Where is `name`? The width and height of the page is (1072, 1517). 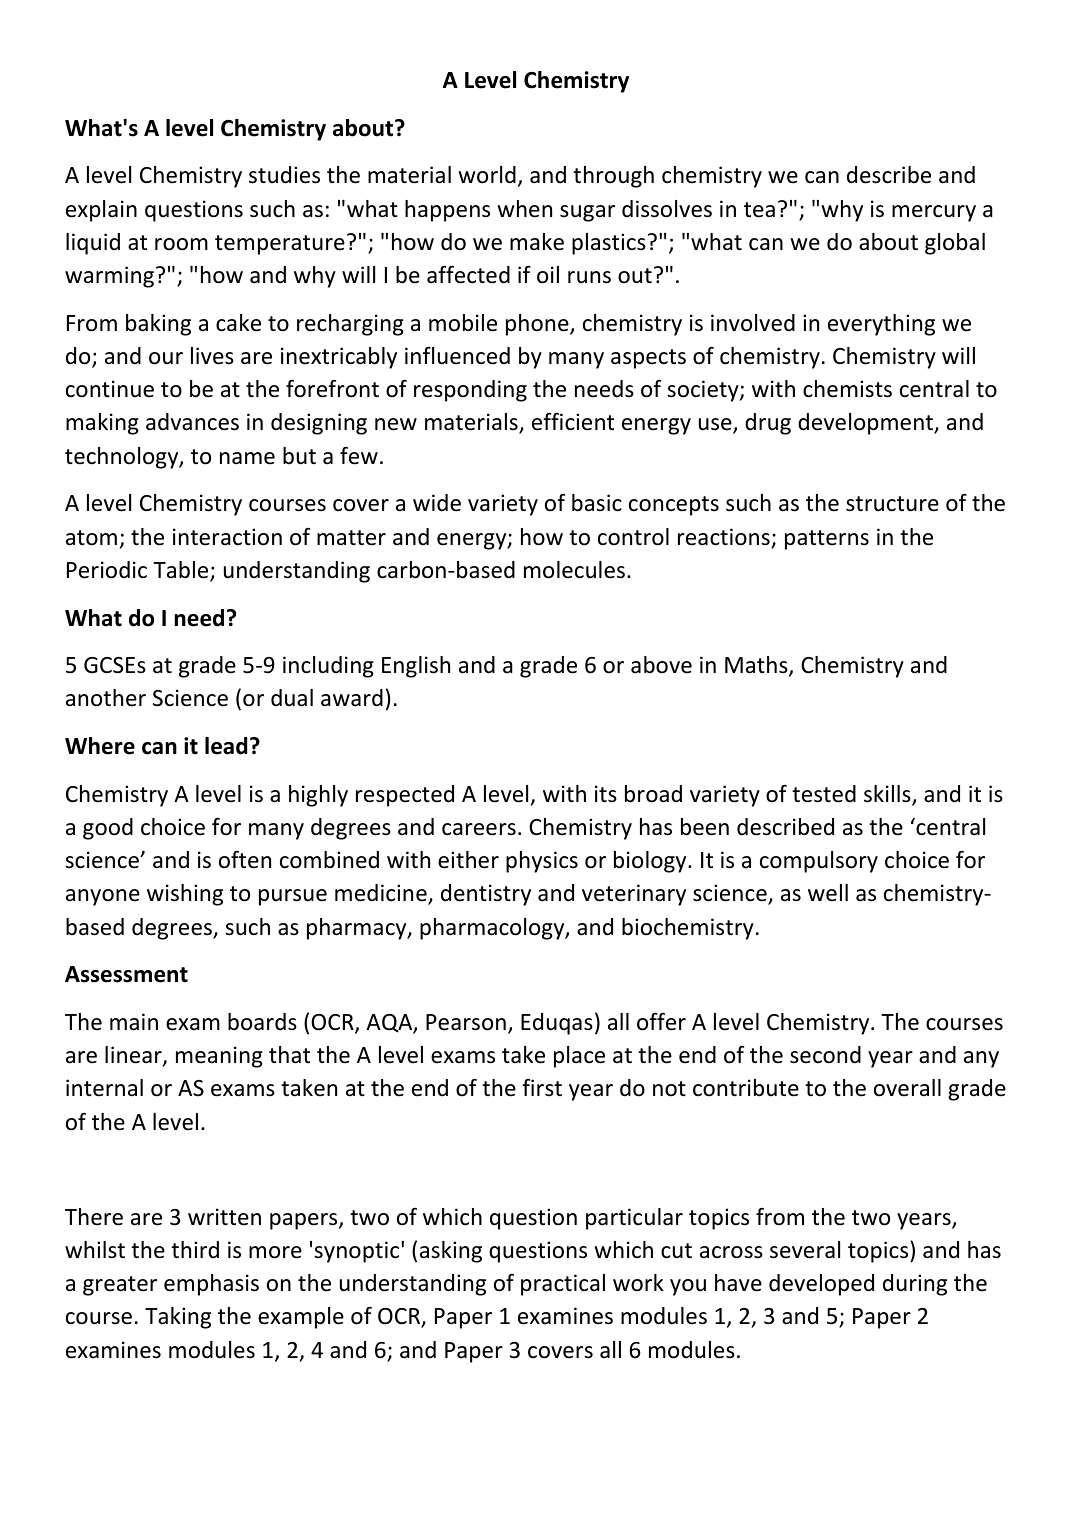
name is located at coordinates (247, 458).
